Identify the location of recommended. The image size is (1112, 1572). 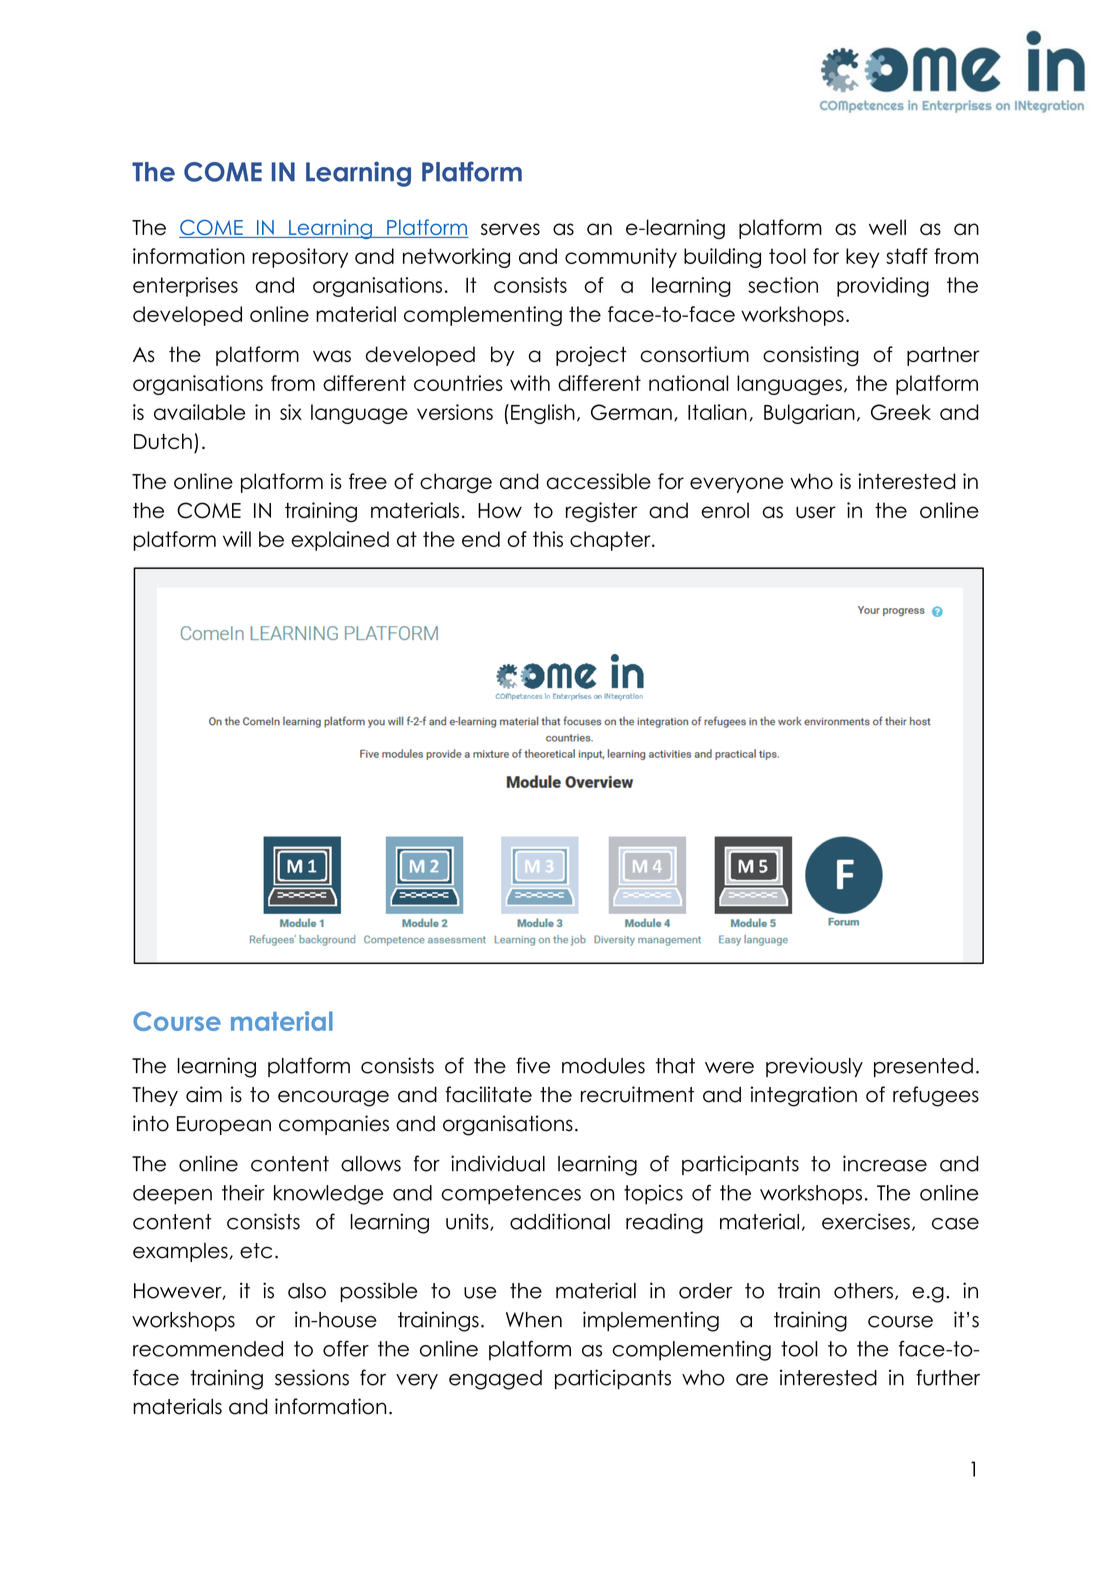
(208, 1349).
